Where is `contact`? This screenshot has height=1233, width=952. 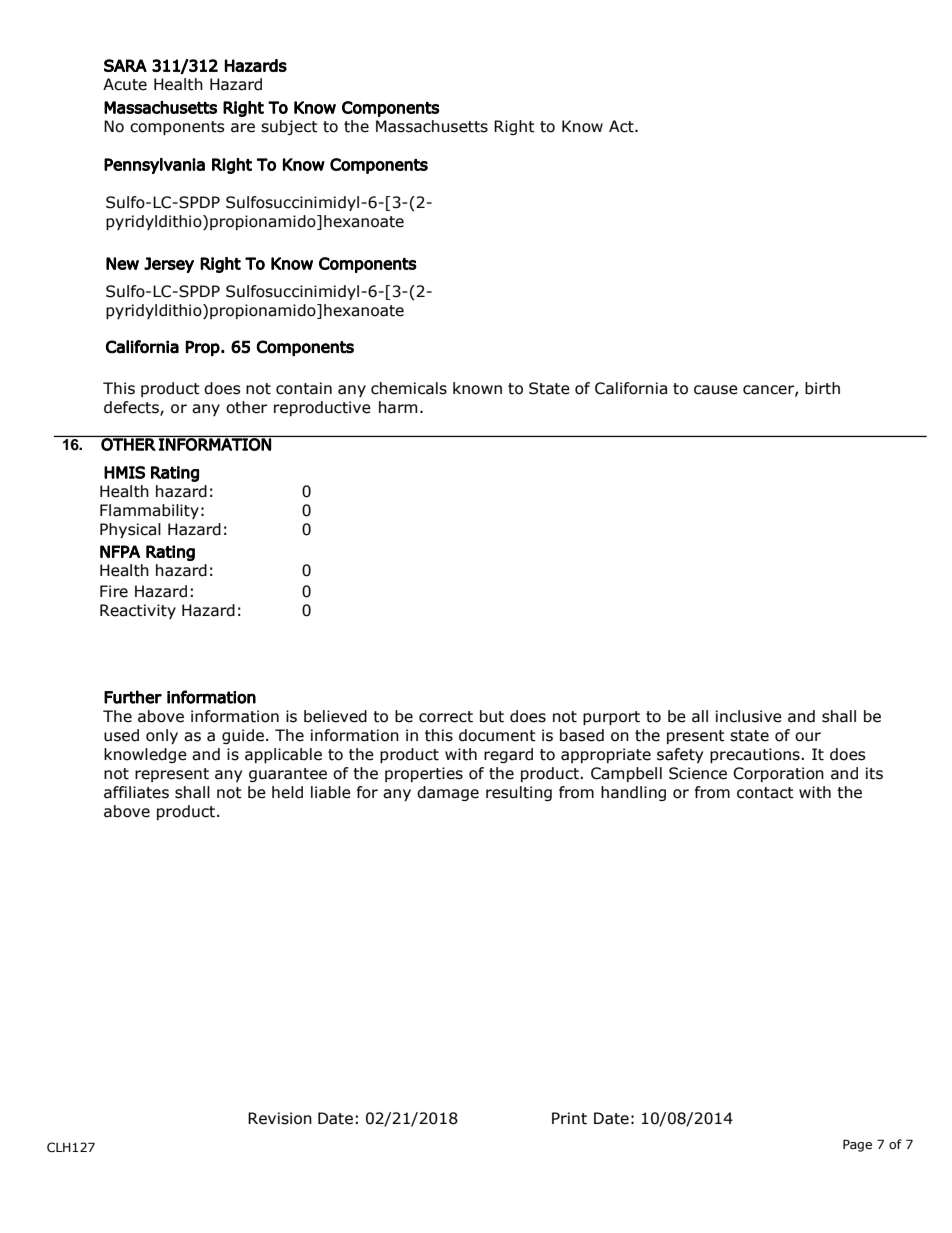 contact is located at coordinates (765, 793).
